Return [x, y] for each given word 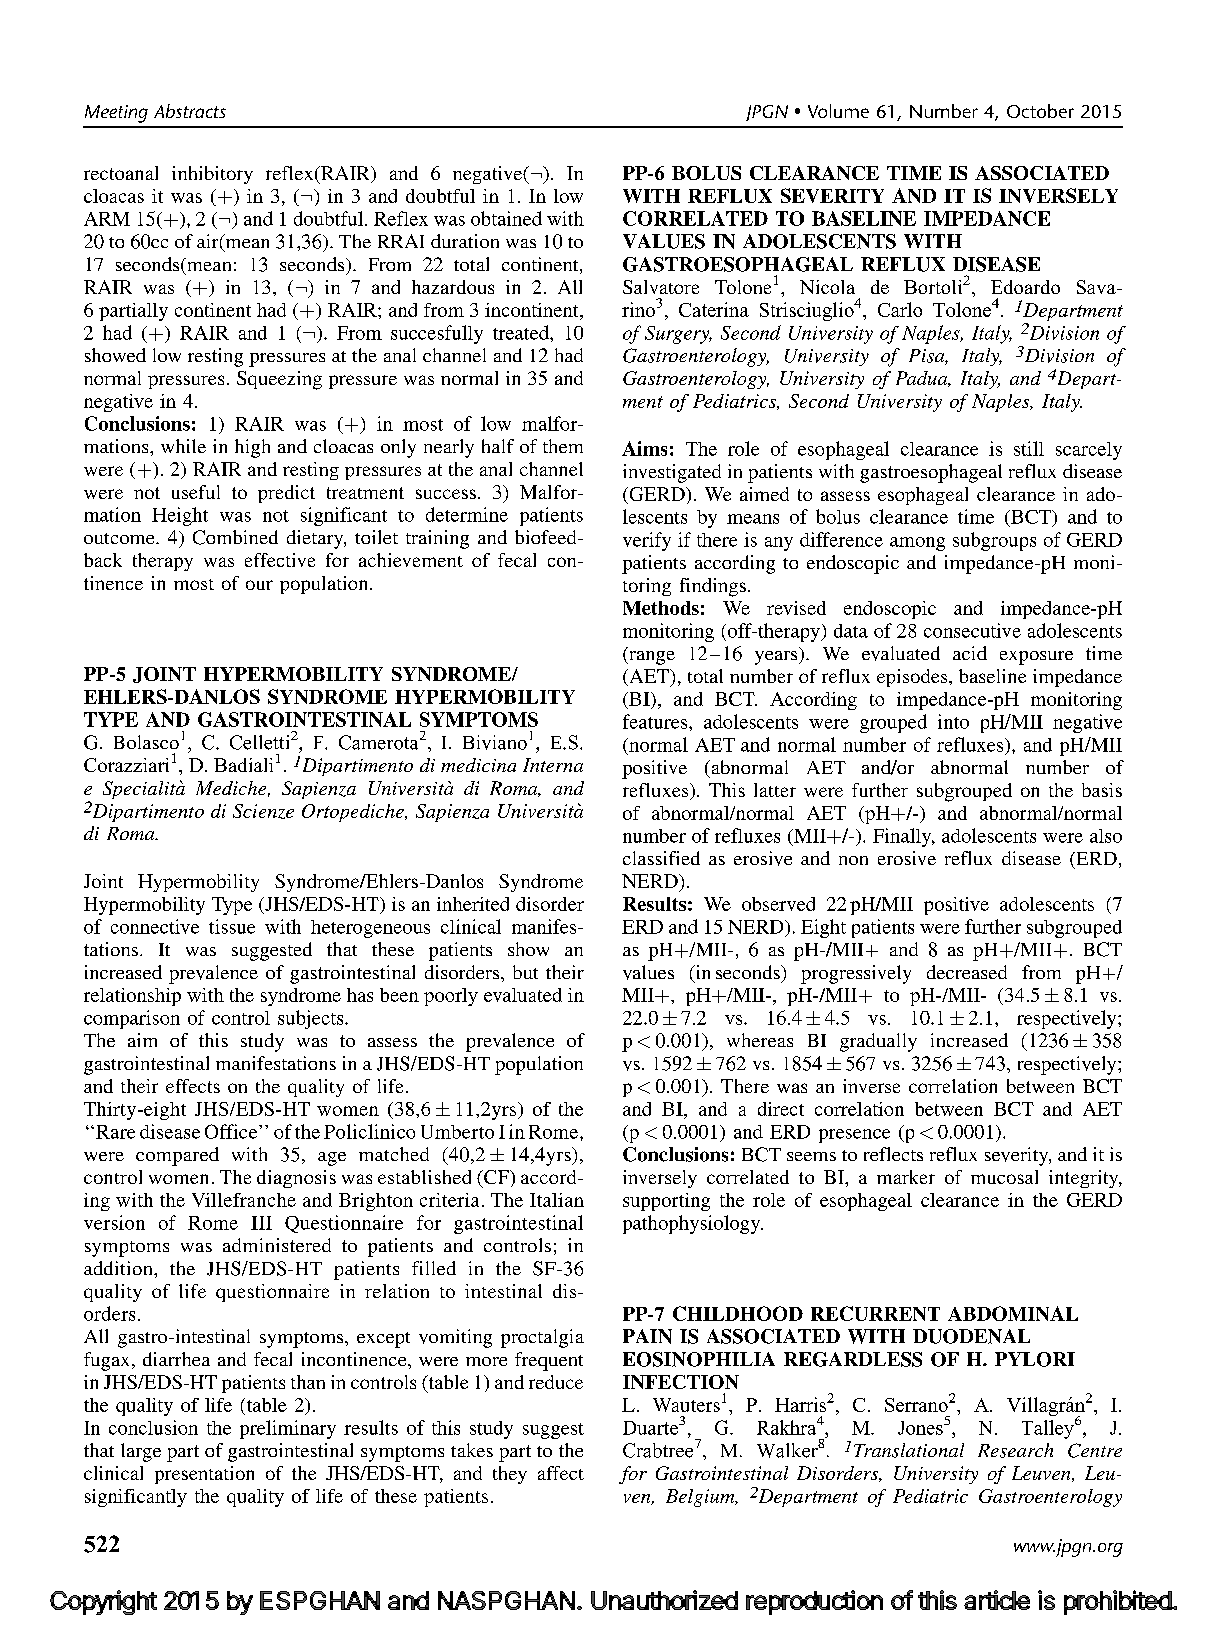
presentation [204, 1475]
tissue [232, 926]
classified [661, 858]
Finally [903, 837]
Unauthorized [664, 1600]
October [1040, 111]
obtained [506, 218]
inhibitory [212, 175]
